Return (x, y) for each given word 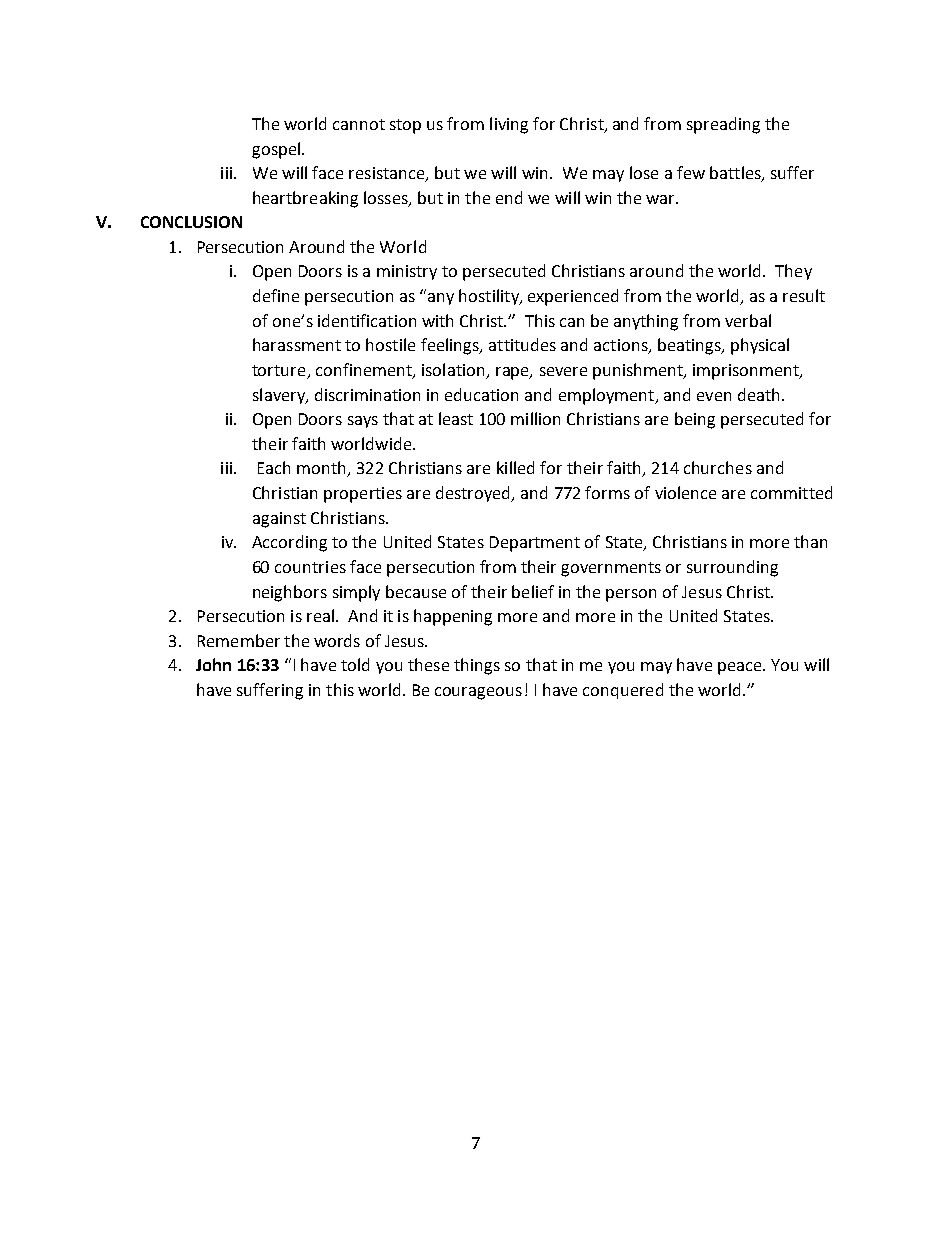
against (279, 520)
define (276, 295)
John (213, 664)
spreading (723, 125)
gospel (277, 150)
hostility (490, 297)
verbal (748, 320)
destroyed (474, 494)
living (509, 125)
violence (685, 492)
